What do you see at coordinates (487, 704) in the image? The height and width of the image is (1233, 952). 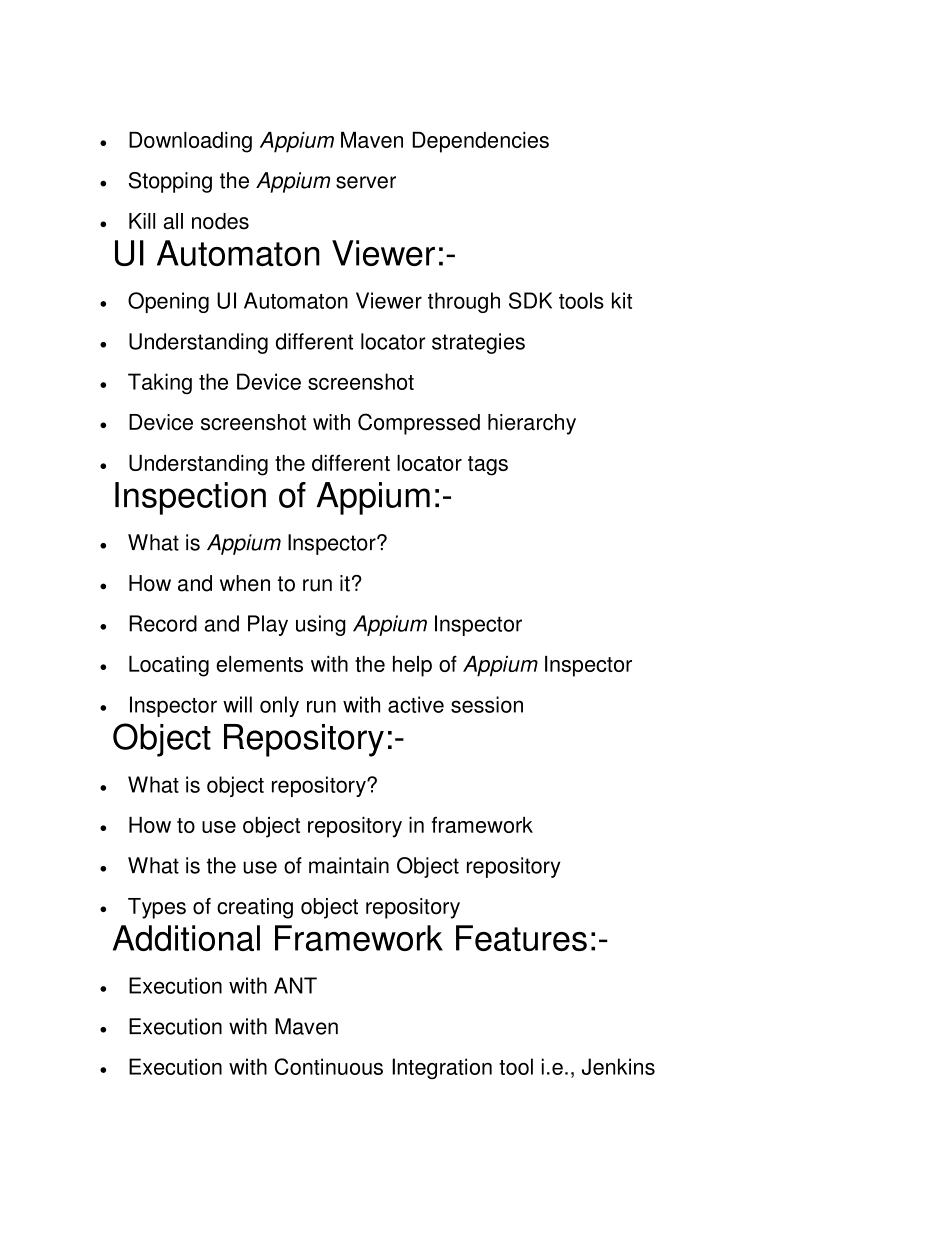 I see `session` at bounding box center [487, 704].
